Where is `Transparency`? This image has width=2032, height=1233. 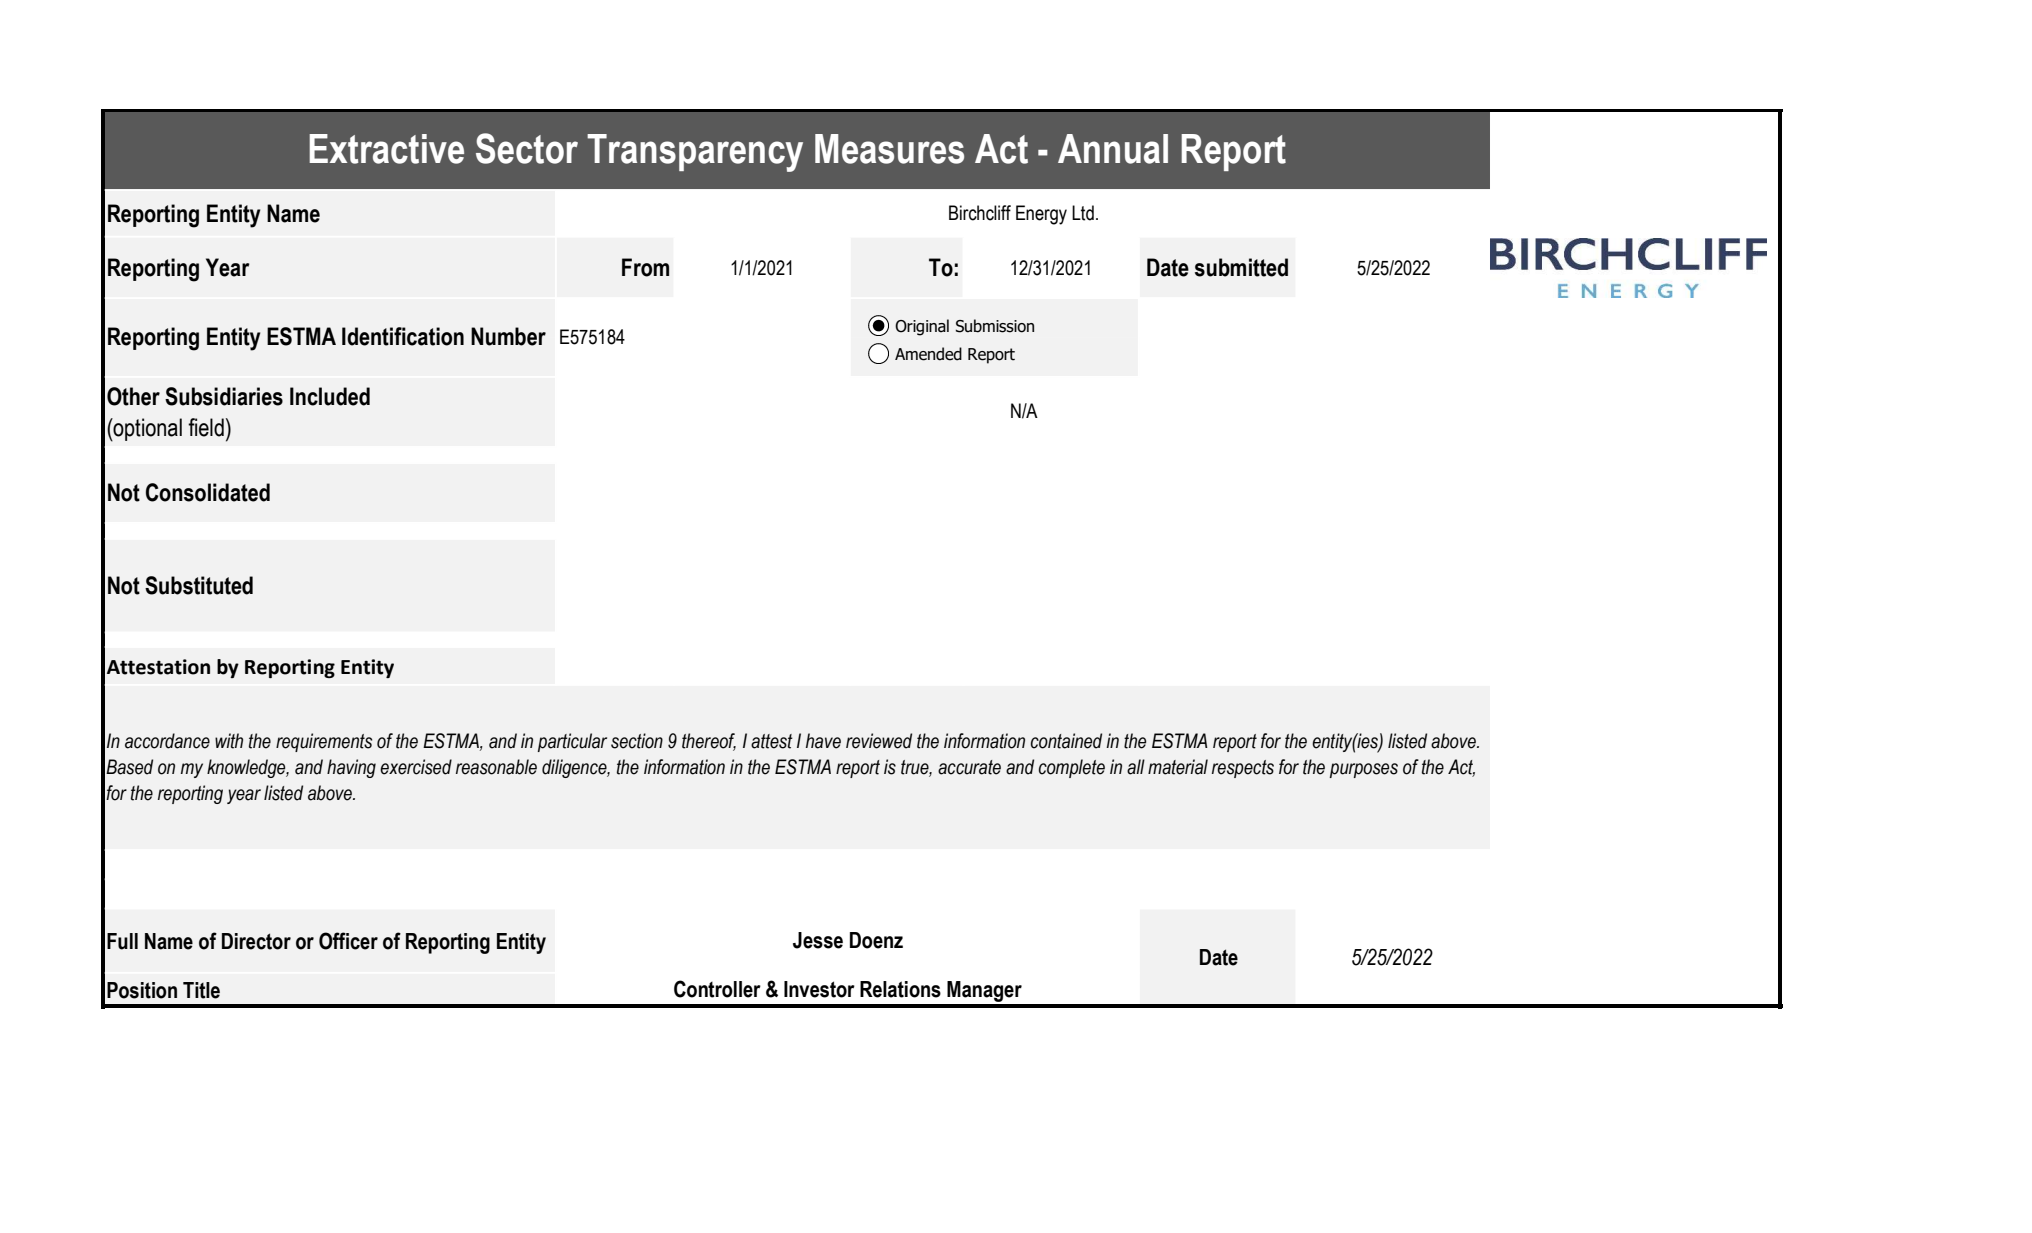
Transparency is located at coordinates (695, 153).
